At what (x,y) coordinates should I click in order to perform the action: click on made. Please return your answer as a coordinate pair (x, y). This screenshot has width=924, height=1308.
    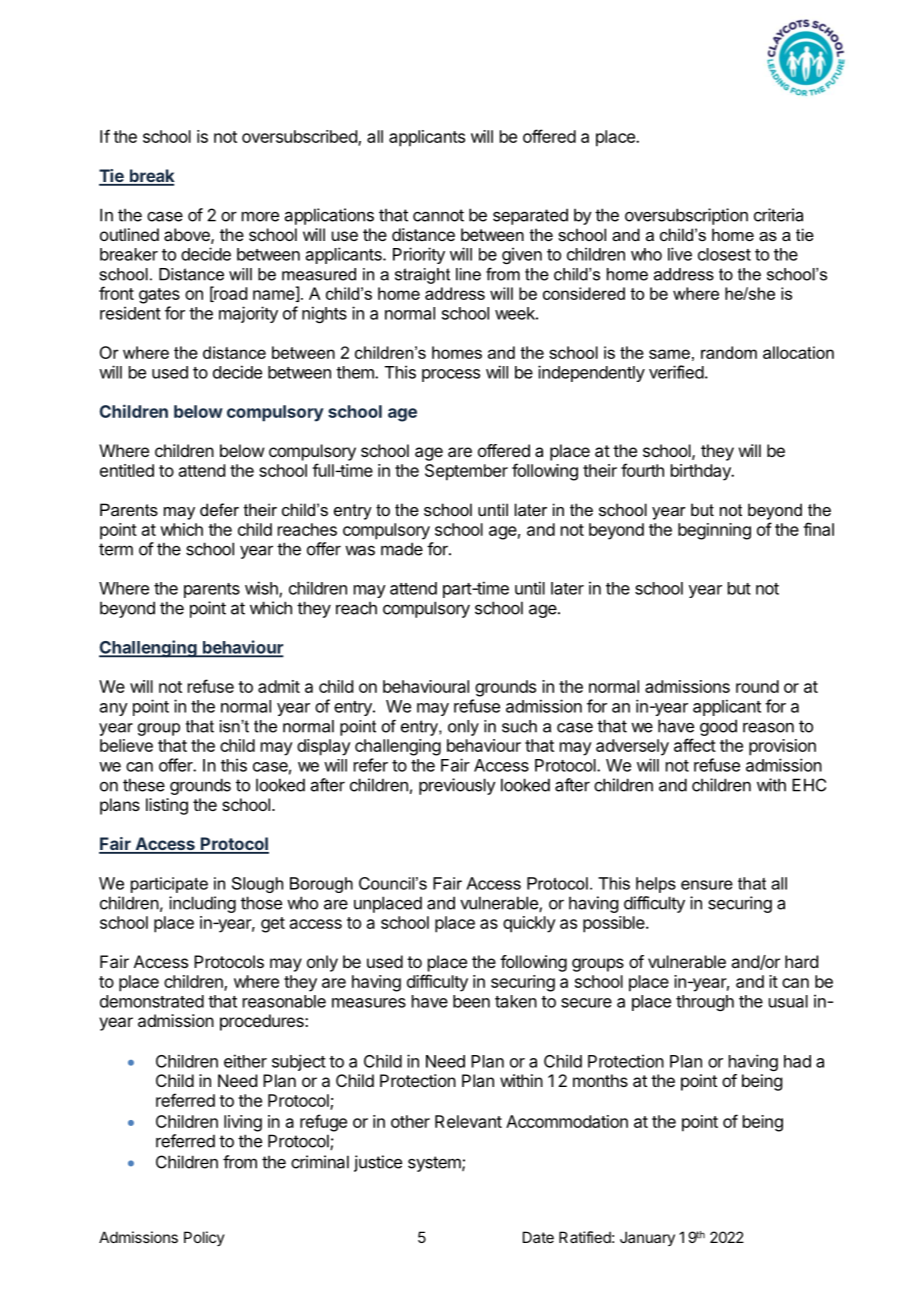
    Looking at the image, I should click on (402, 549).
